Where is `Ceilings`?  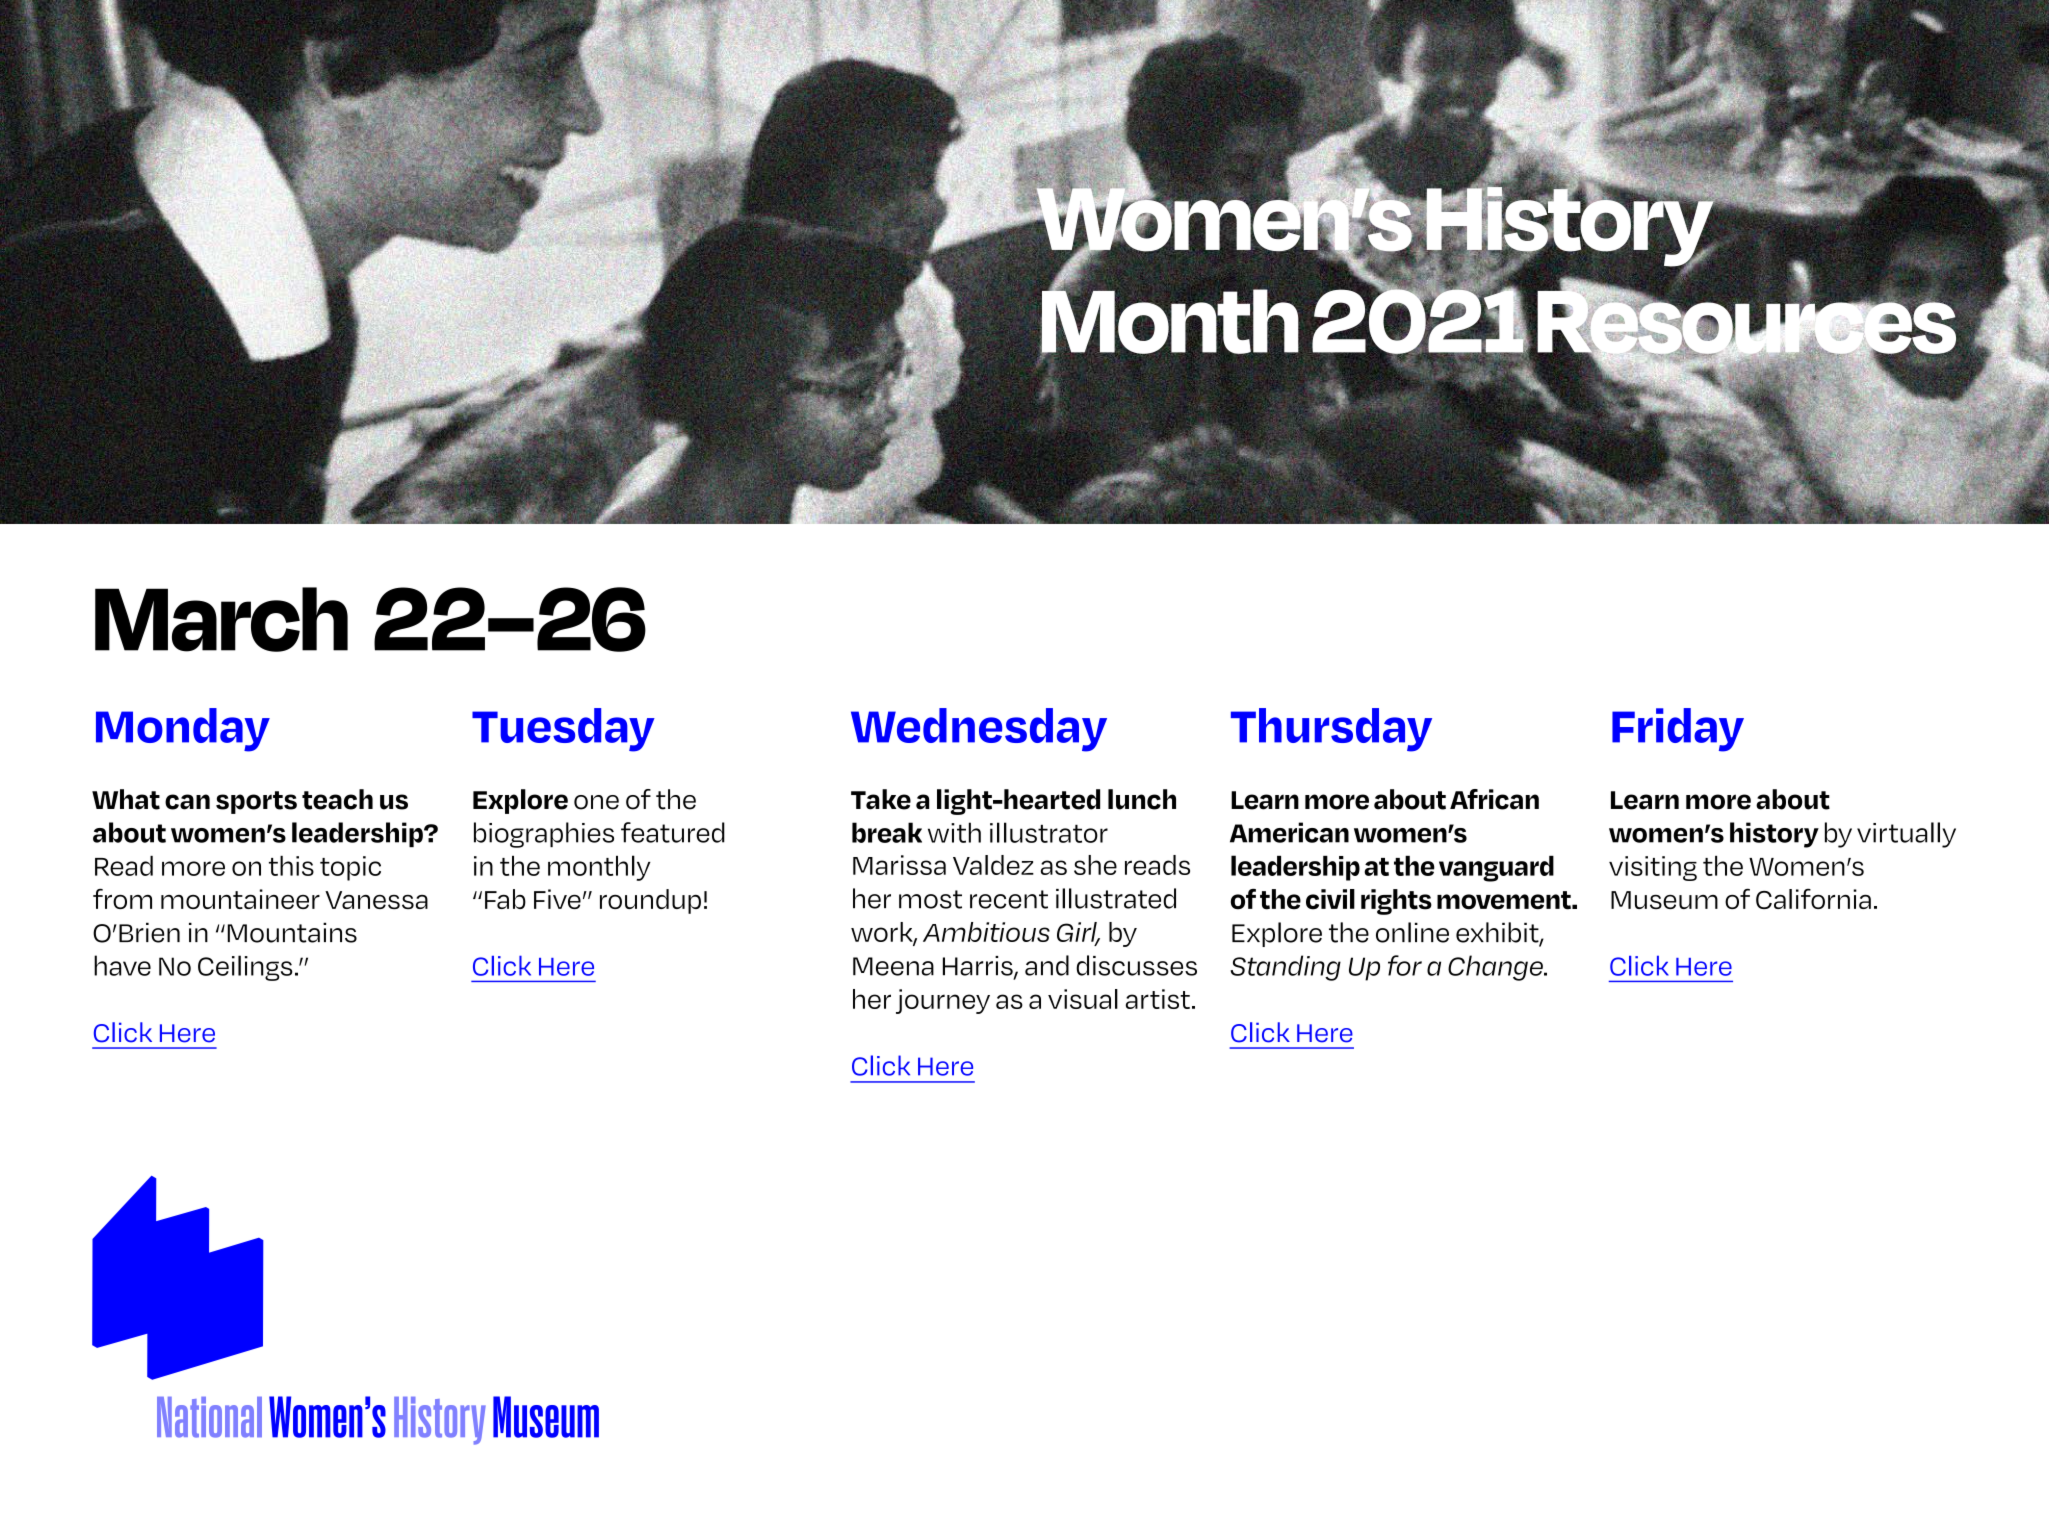 Ceilings is located at coordinates (245, 968).
